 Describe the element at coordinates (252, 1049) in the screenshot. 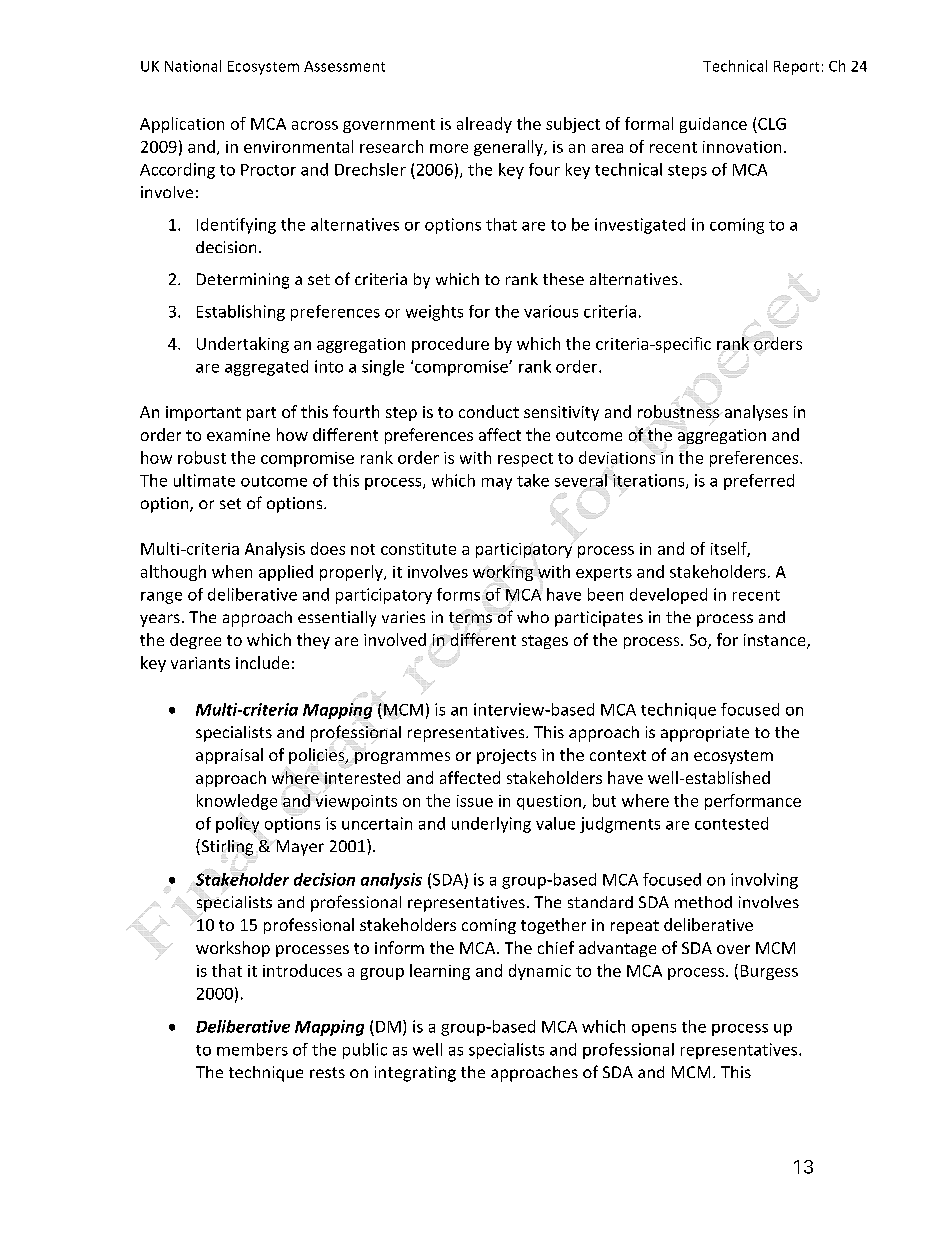

I see `members` at that location.
